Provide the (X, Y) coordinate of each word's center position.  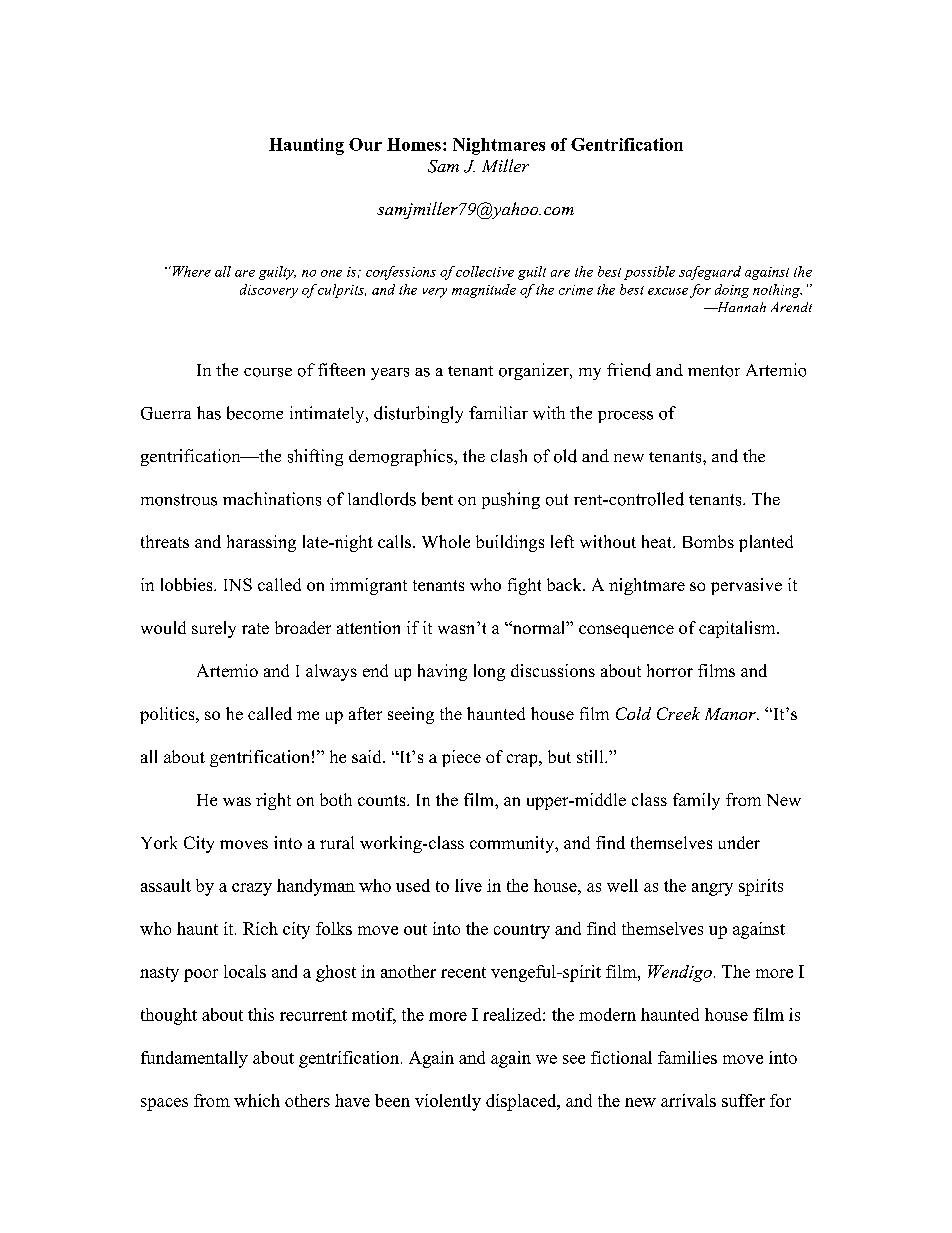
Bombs (708, 541)
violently (448, 1102)
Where (190, 271)
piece (461, 758)
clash (509, 456)
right (273, 801)
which (257, 1100)
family (696, 801)
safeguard (710, 273)
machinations (272, 499)
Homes (414, 144)
